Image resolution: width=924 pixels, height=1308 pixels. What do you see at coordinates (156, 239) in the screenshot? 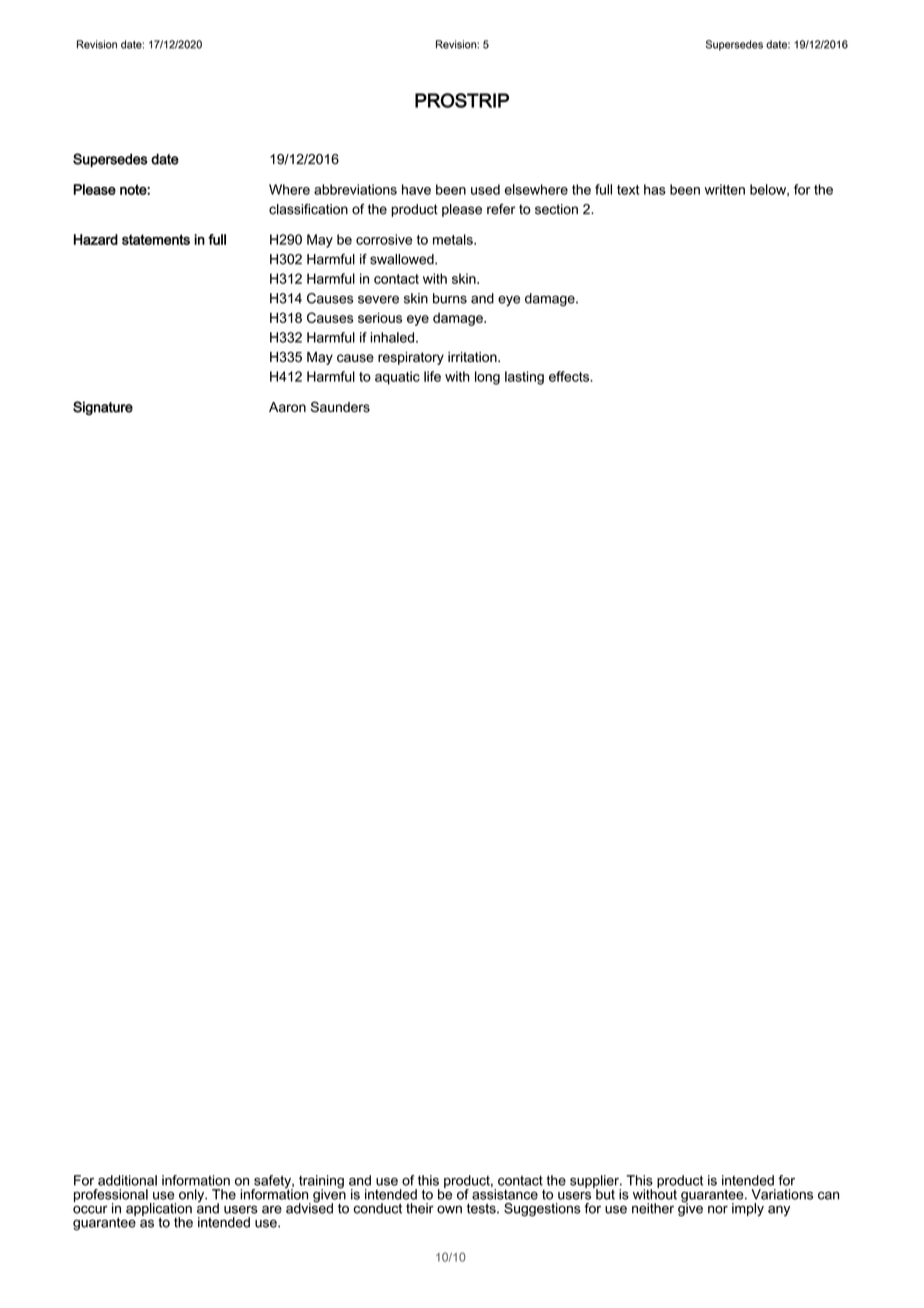
I see `statements` at bounding box center [156, 239].
